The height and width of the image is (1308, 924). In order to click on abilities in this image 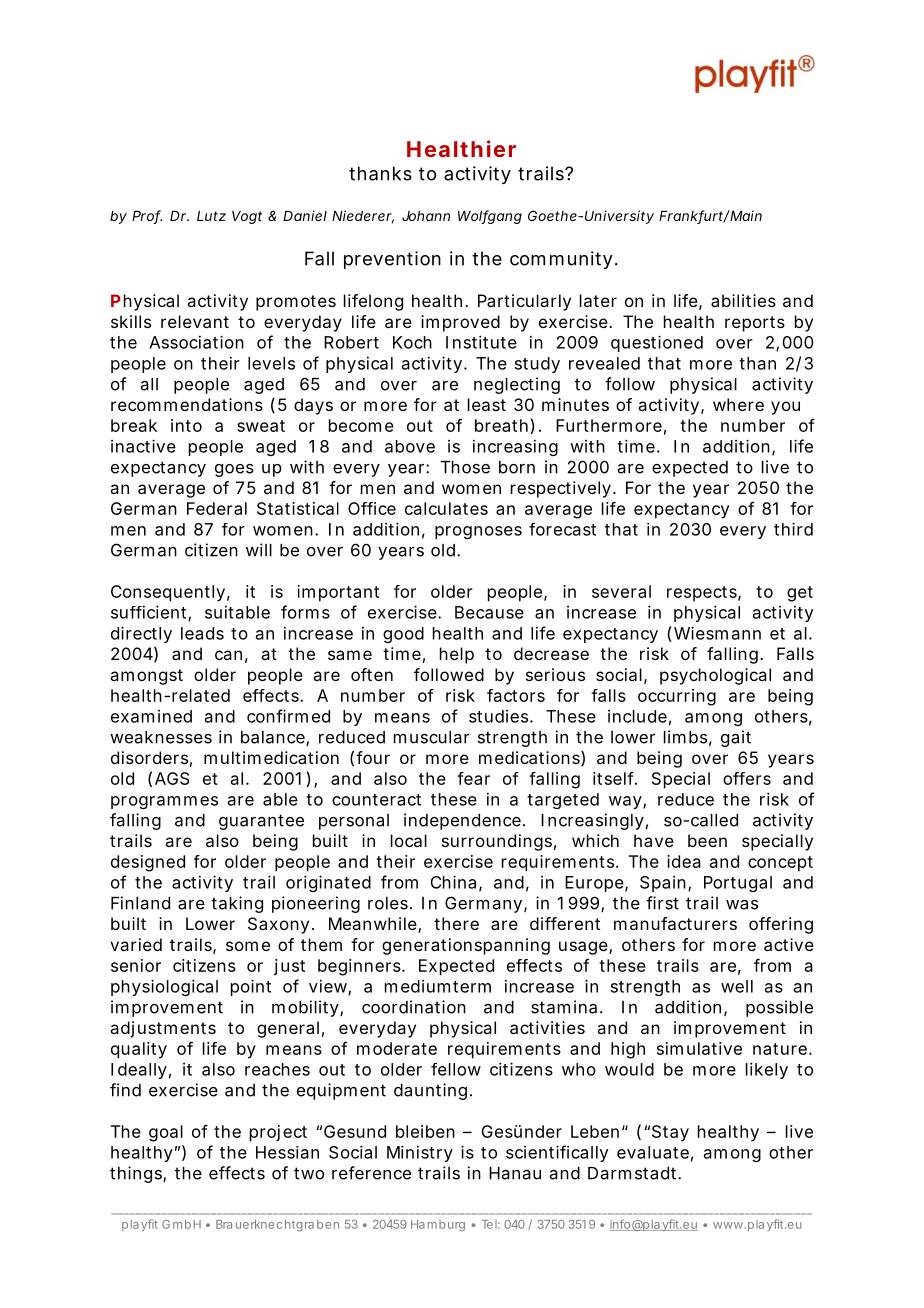, I will do `click(743, 300)`.
